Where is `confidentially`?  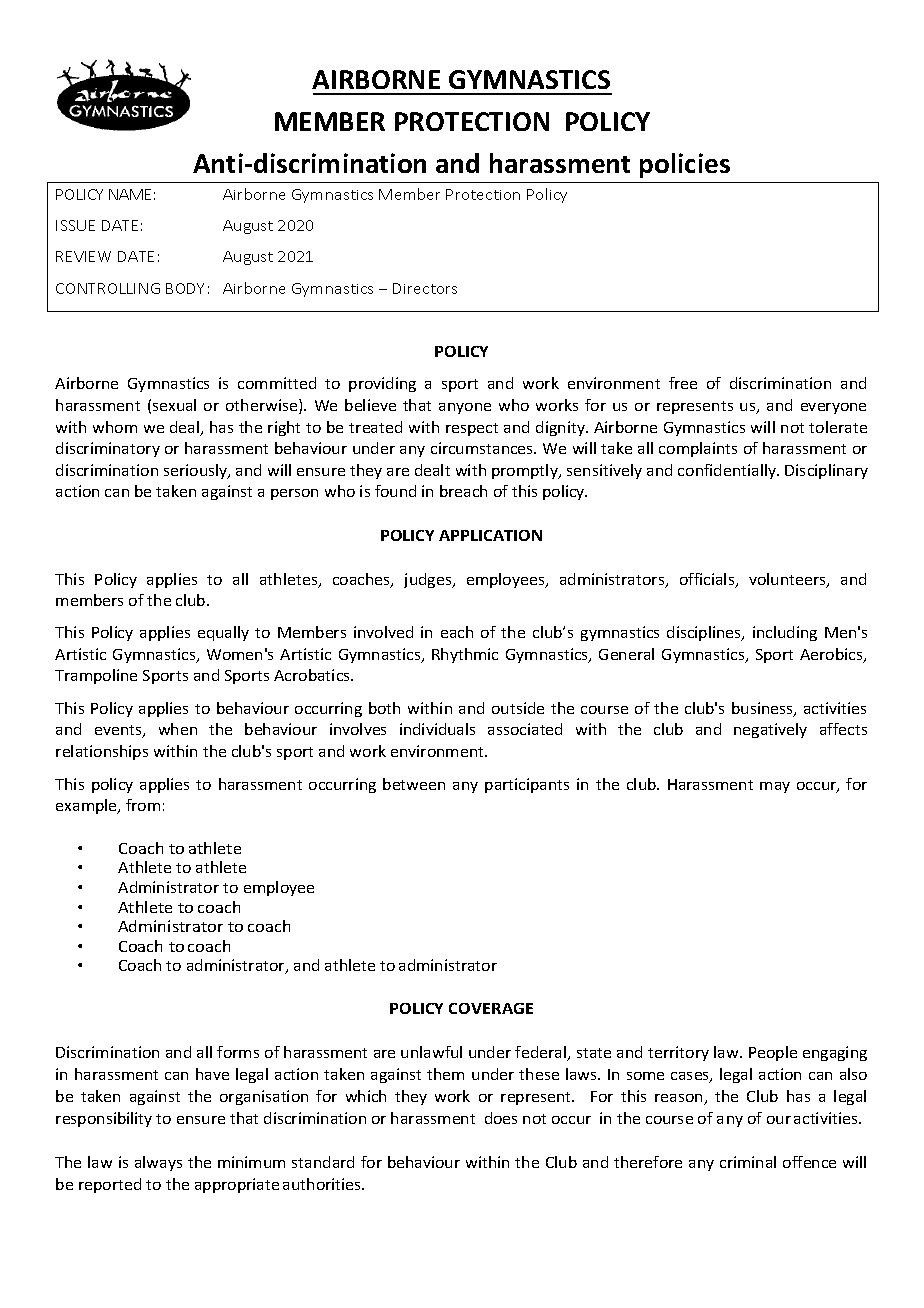
confidentially is located at coordinates (728, 471).
